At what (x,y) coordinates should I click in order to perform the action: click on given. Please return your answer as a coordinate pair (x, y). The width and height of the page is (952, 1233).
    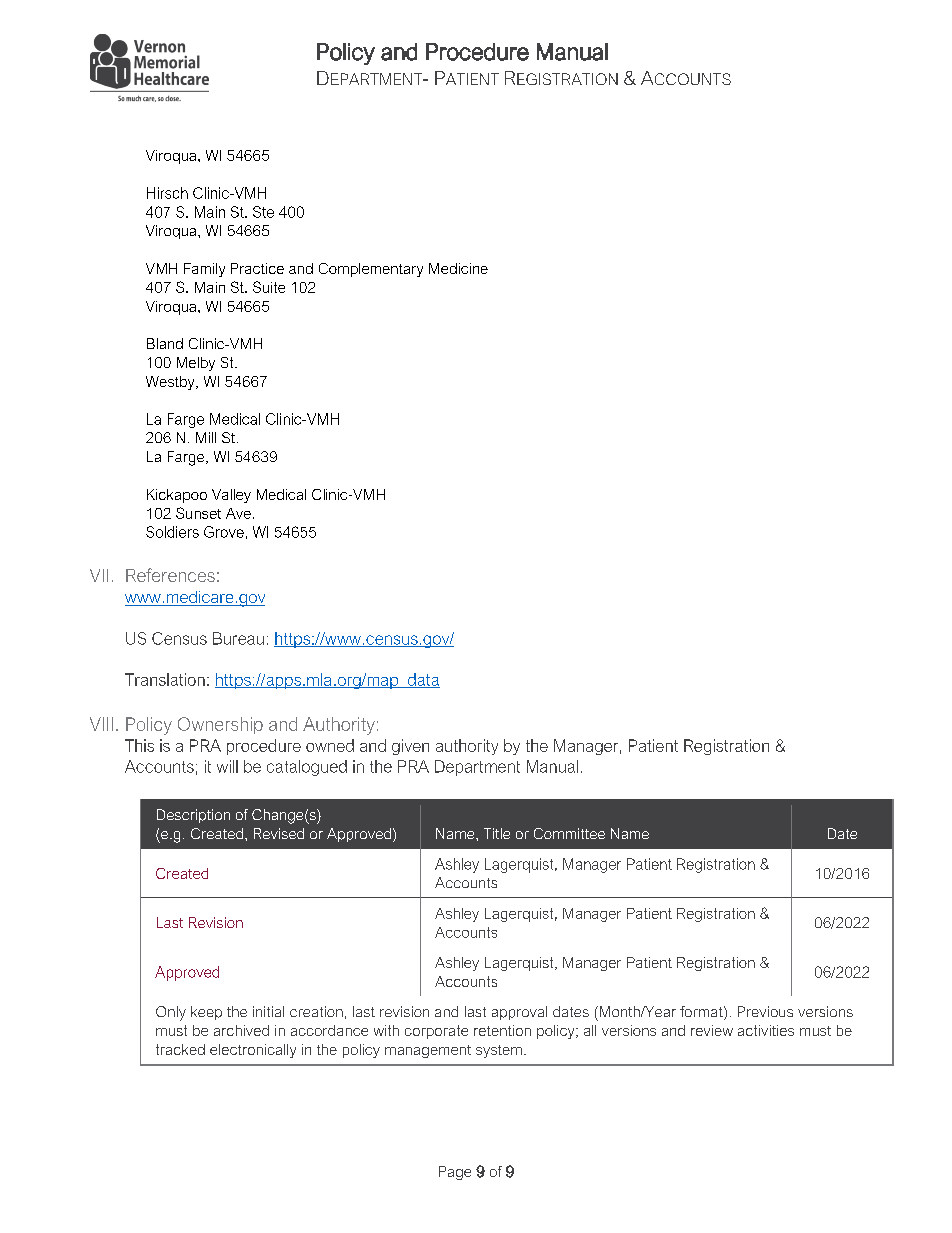
    Looking at the image, I should click on (410, 747).
